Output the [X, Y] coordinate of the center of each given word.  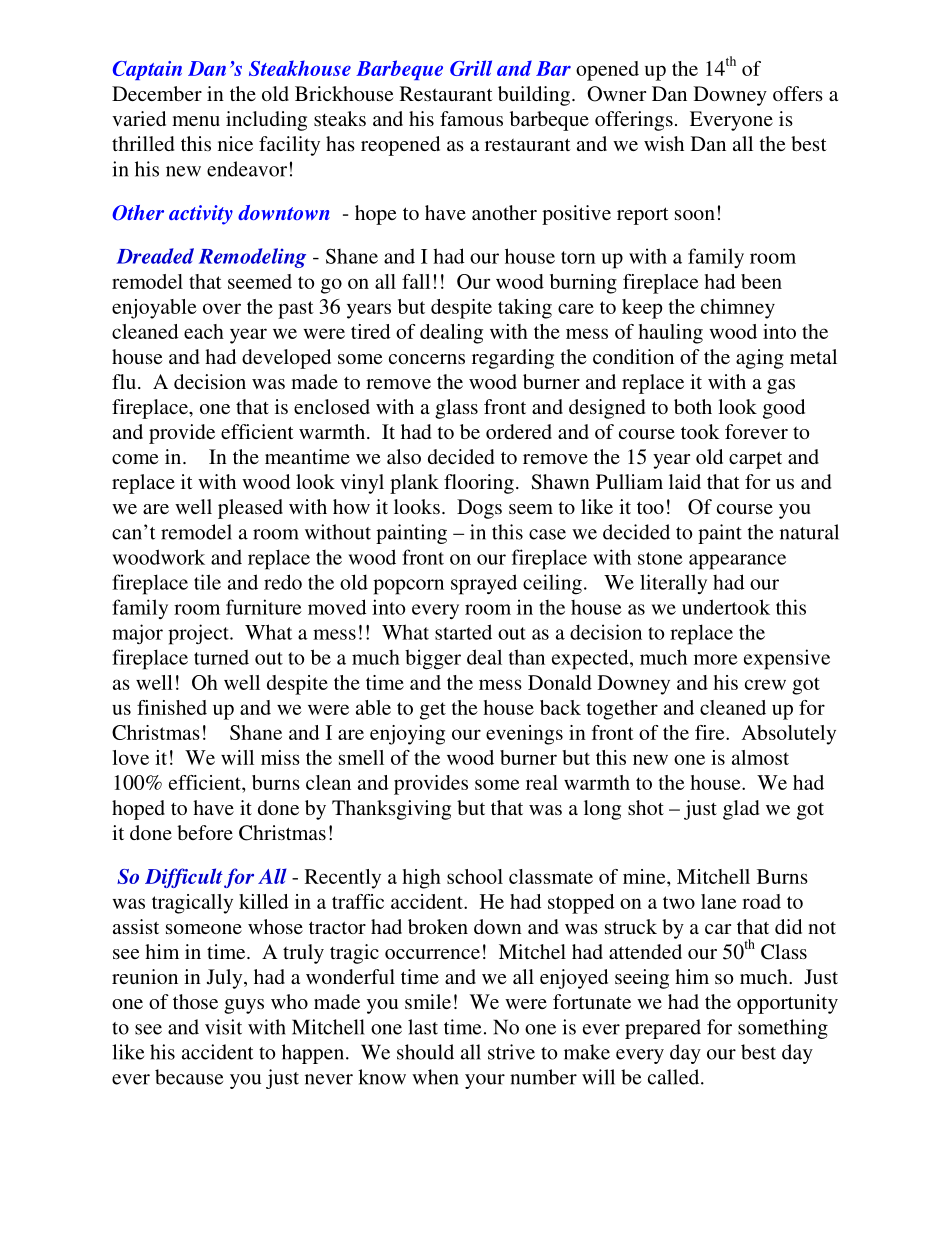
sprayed [484, 584]
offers [798, 93]
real [542, 782]
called [675, 1077]
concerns [427, 359]
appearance [737, 562]
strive [511, 1052]
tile [207, 582]
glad [741, 810]
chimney [738, 309]
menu [196, 121]
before [205, 832]
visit [223, 1027]
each [204, 331]
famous [471, 118]
